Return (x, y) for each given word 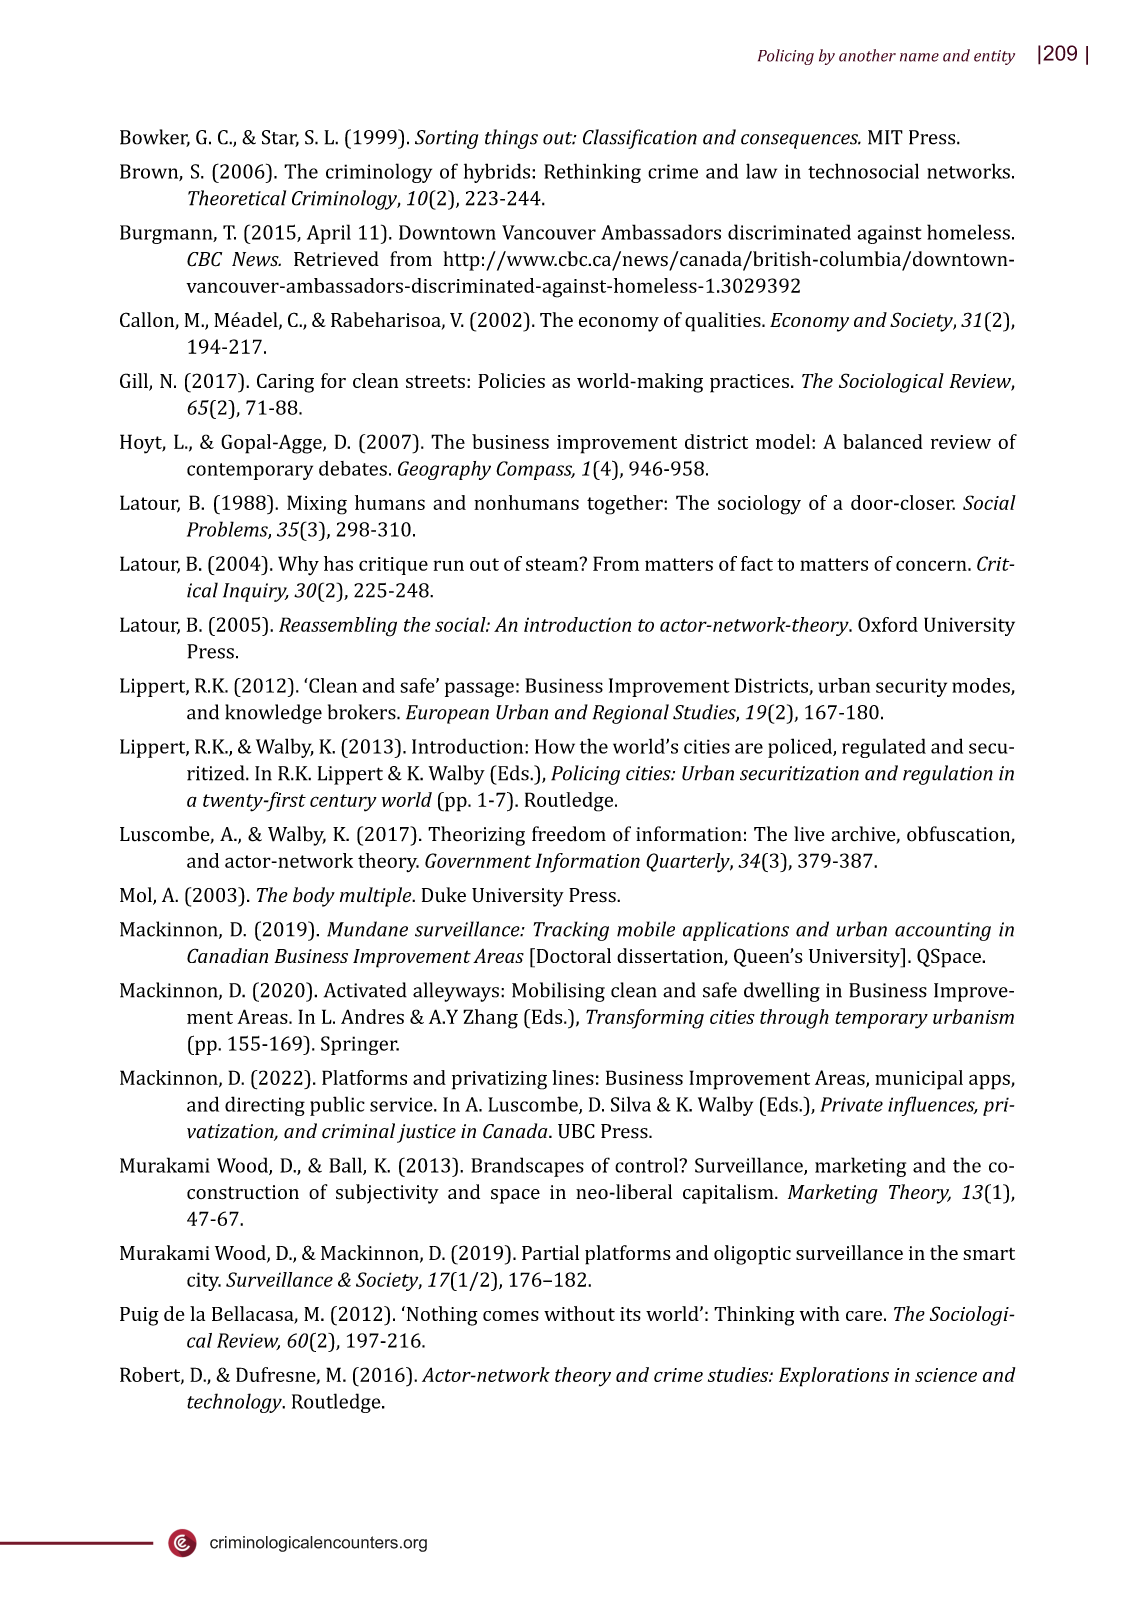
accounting (943, 931)
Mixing (317, 505)
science (946, 1375)
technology (235, 1403)
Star (280, 138)
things (511, 139)
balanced (883, 441)
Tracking (571, 931)
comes (511, 1316)
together (626, 505)
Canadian (227, 955)
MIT (885, 137)
